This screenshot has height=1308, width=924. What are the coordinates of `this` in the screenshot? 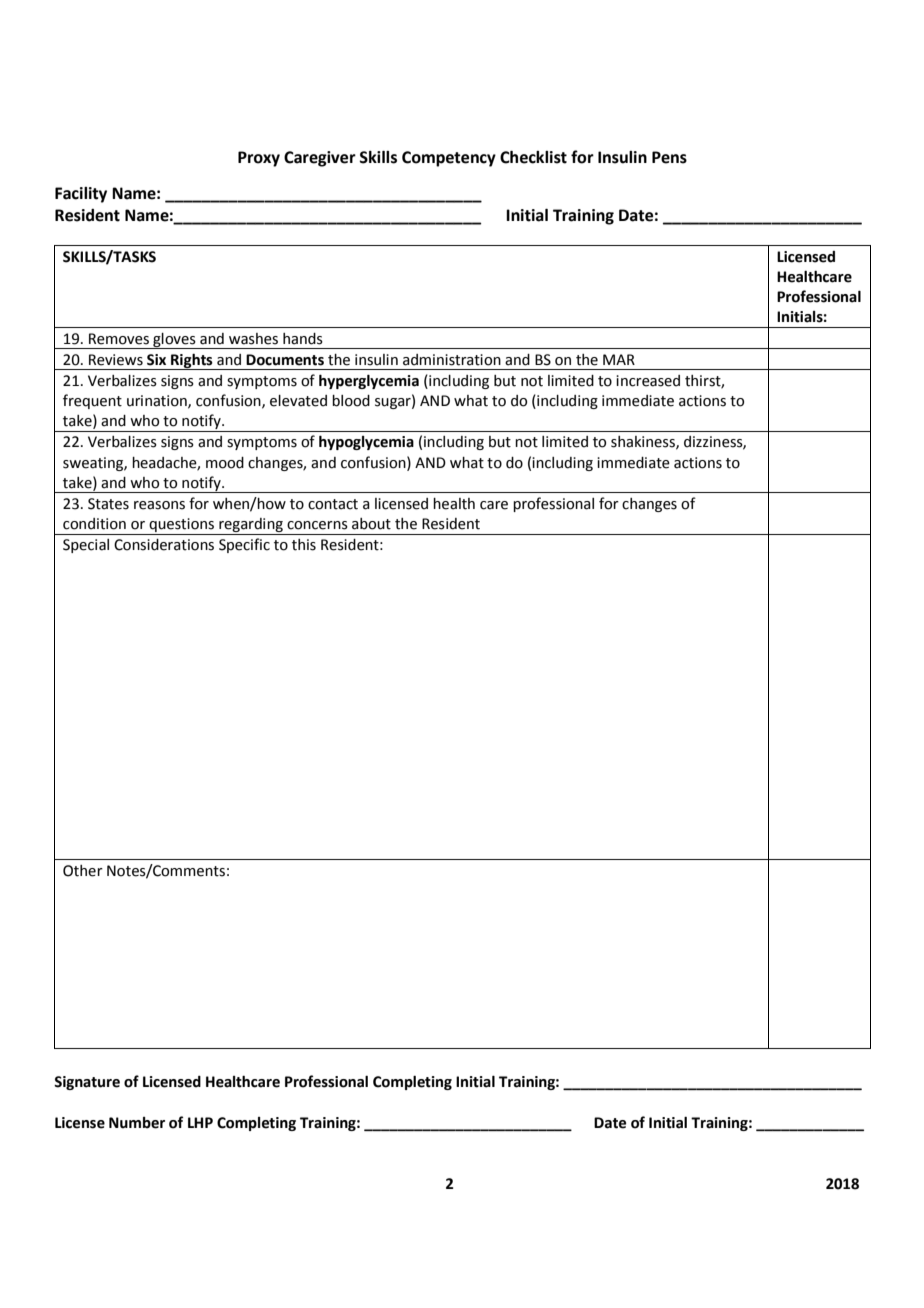 It's located at (304, 545).
